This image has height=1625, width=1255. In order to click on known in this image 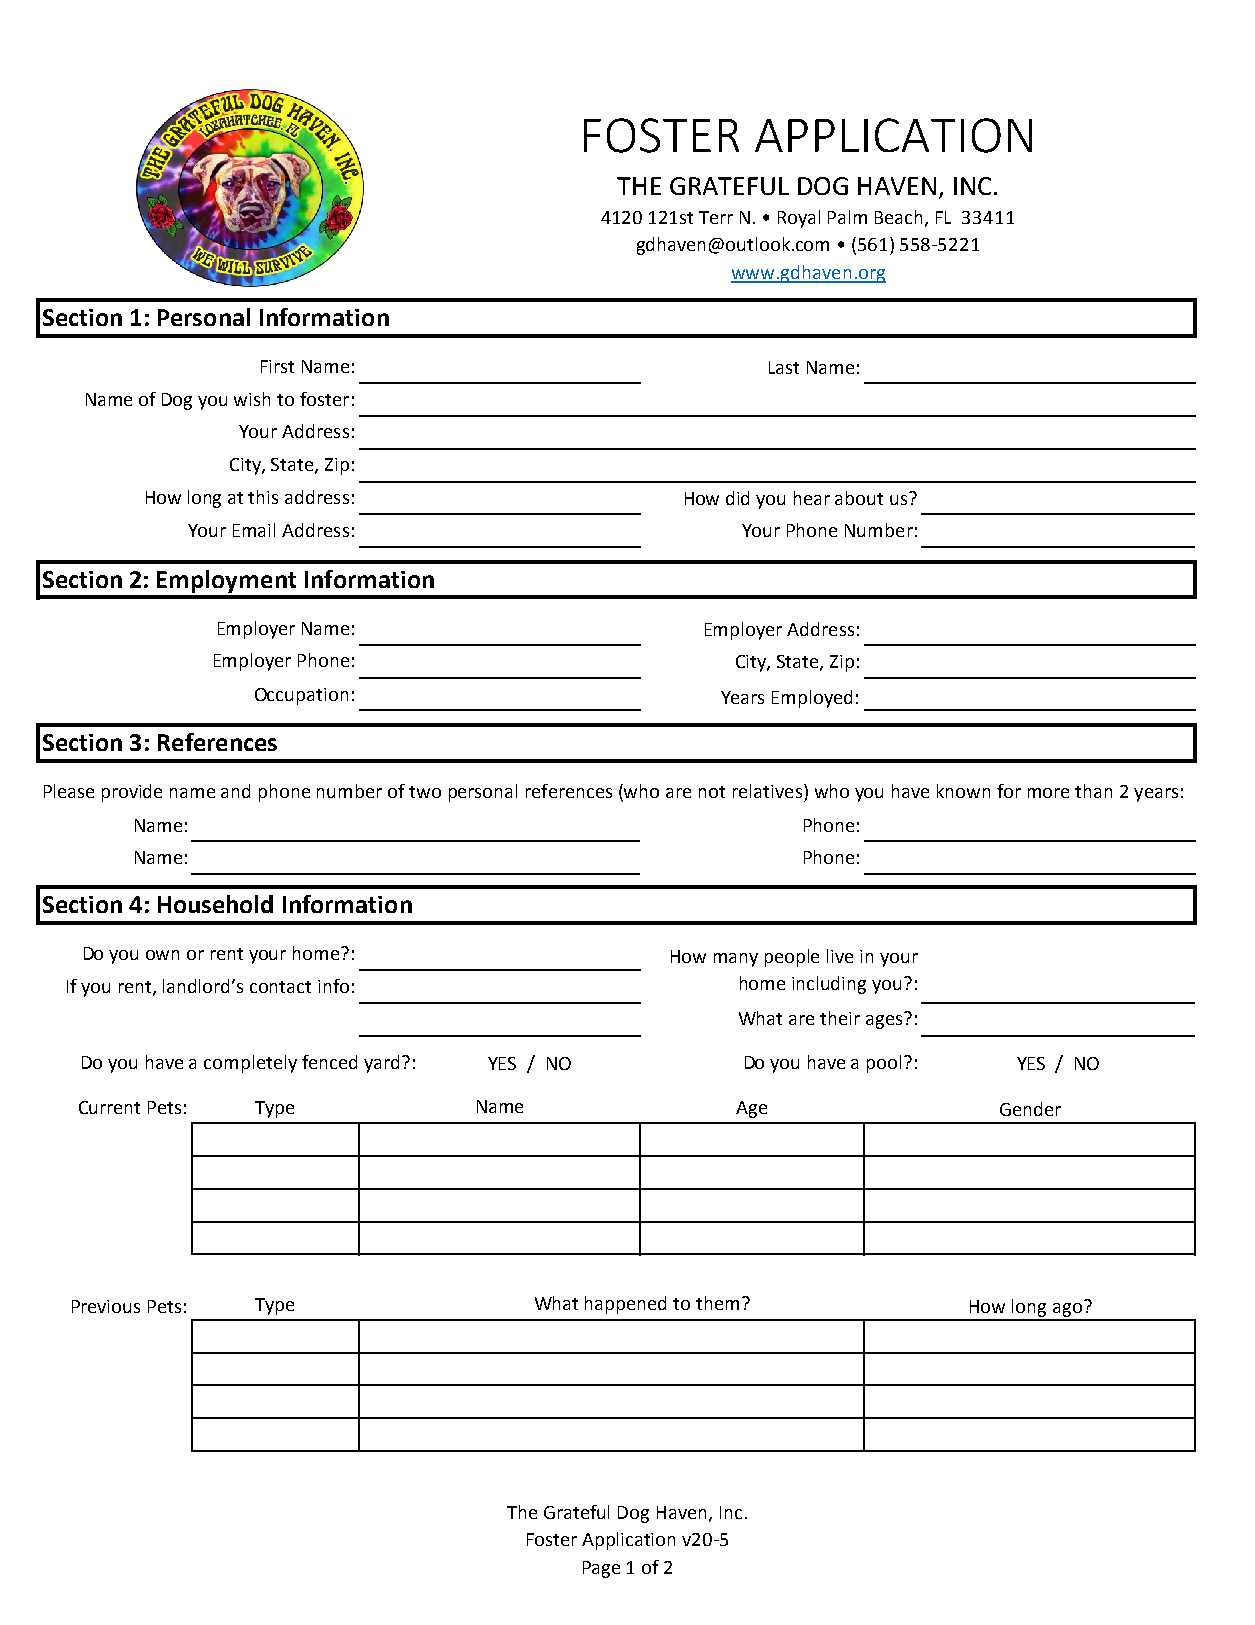, I will do `click(963, 791)`.
